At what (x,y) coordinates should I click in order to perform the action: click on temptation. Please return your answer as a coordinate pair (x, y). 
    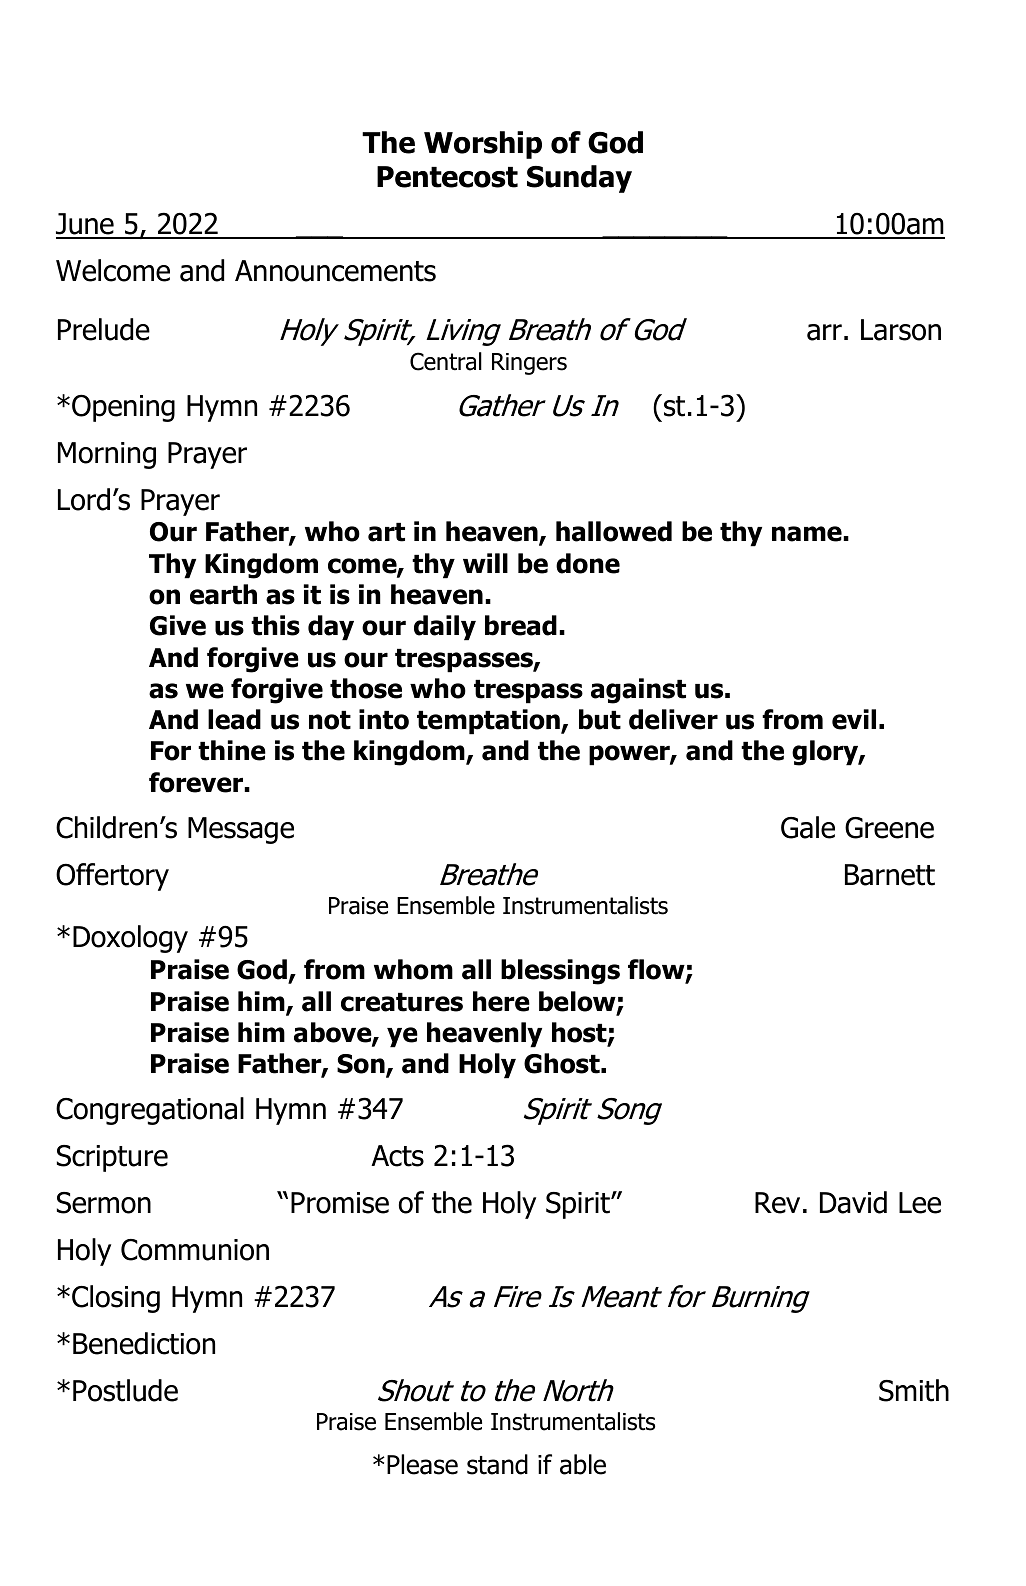
    Looking at the image, I should click on (489, 722).
